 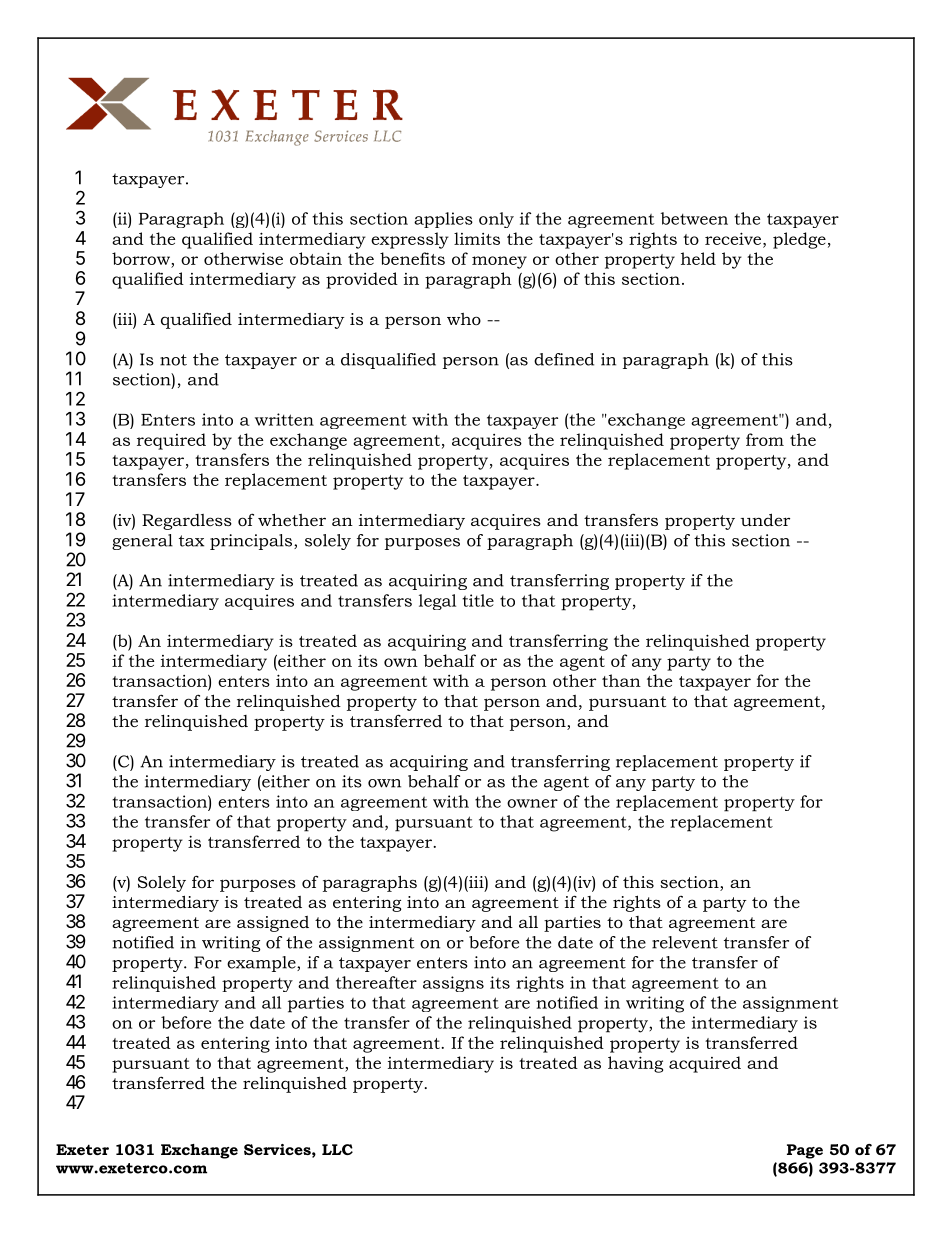 I want to click on assigned, so click(x=273, y=924).
